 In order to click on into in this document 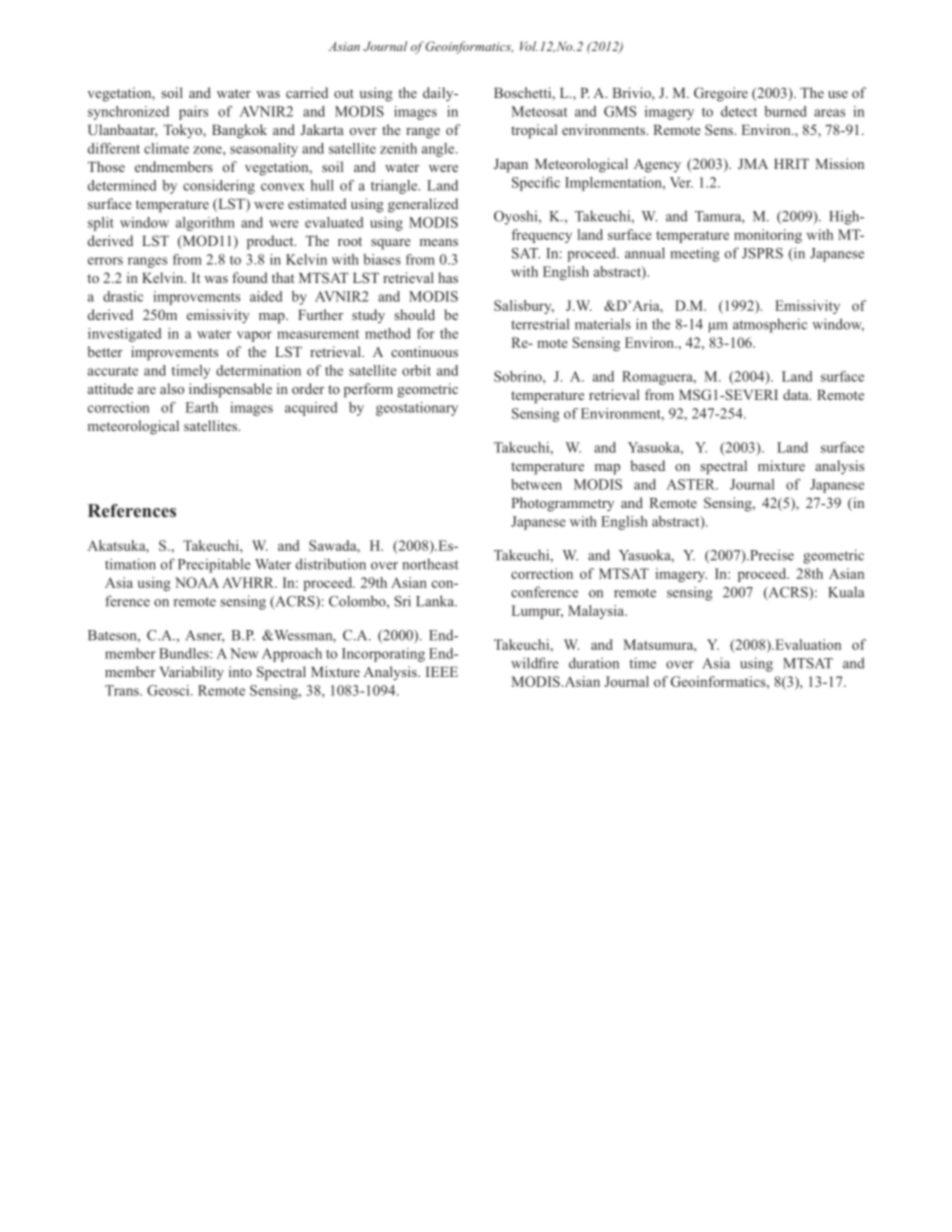, I will do `click(240, 671)`.
